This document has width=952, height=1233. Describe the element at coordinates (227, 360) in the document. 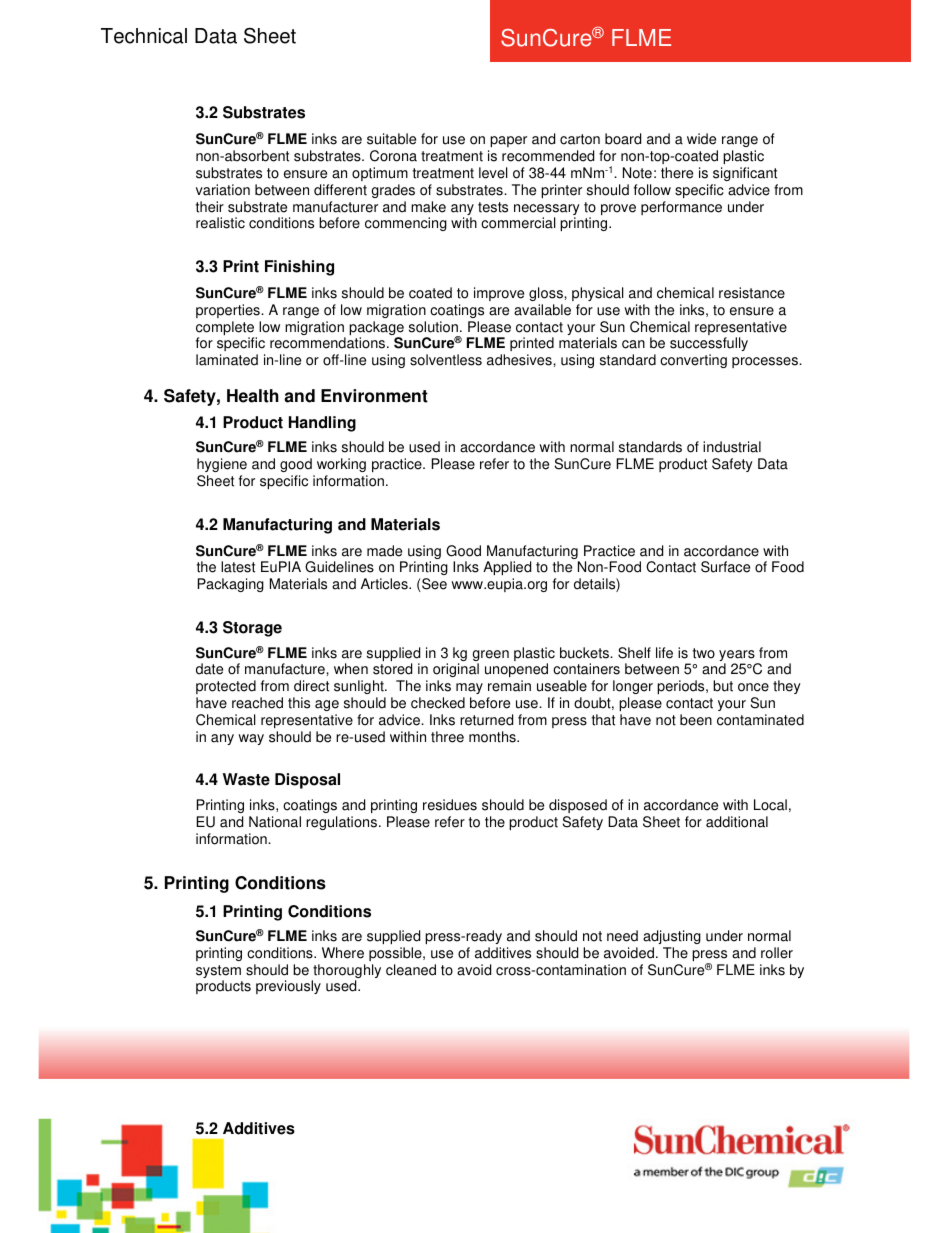

I see `laminated` at that location.
